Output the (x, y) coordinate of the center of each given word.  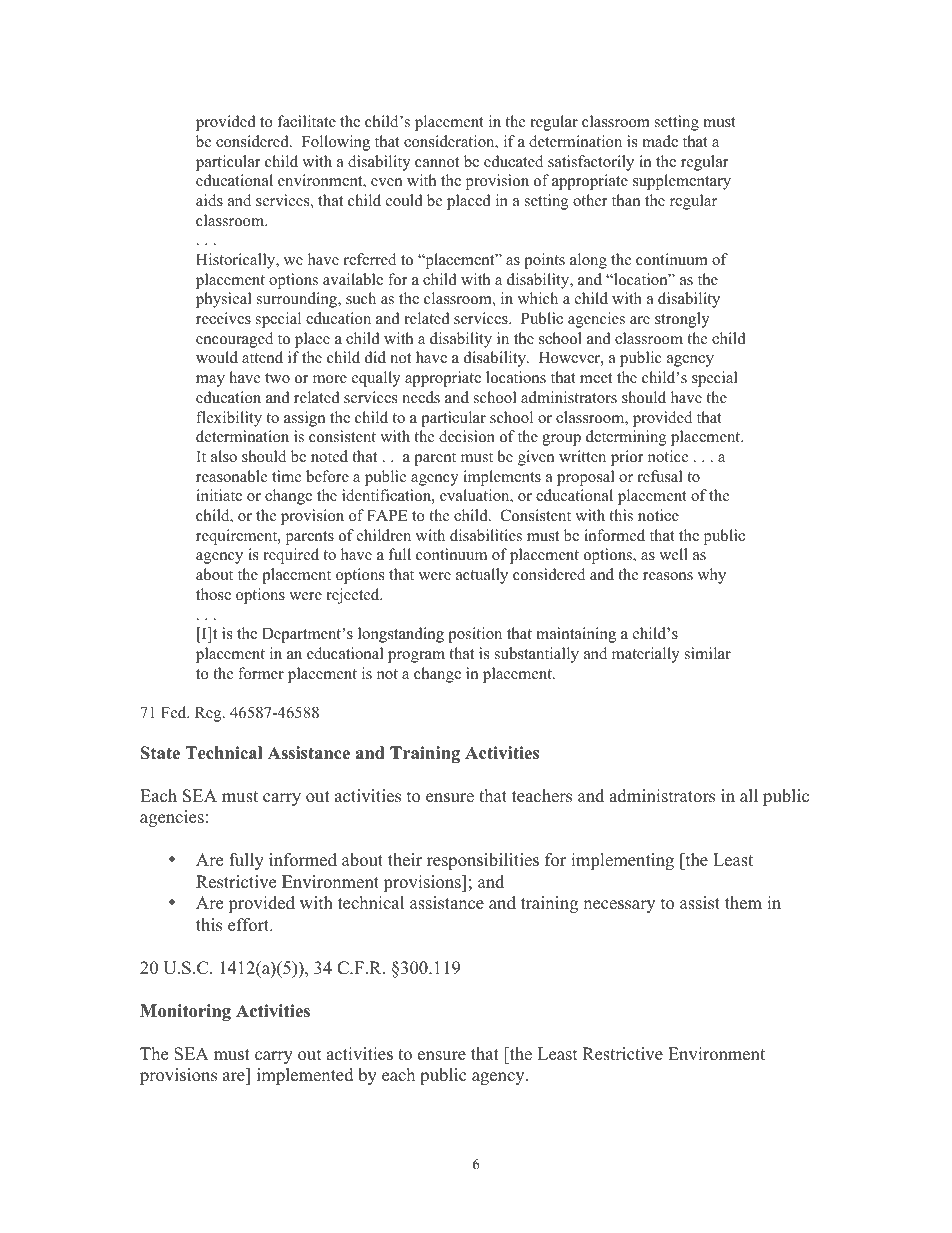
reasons (668, 576)
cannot (437, 162)
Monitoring (185, 1012)
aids (209, 200)
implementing (622, 861)
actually (482, 576)
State (160, 753)
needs (421, 397)
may (210, 381)
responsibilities (483, 861)
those (213, 594)
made (660, 141)
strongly (682, 320)
